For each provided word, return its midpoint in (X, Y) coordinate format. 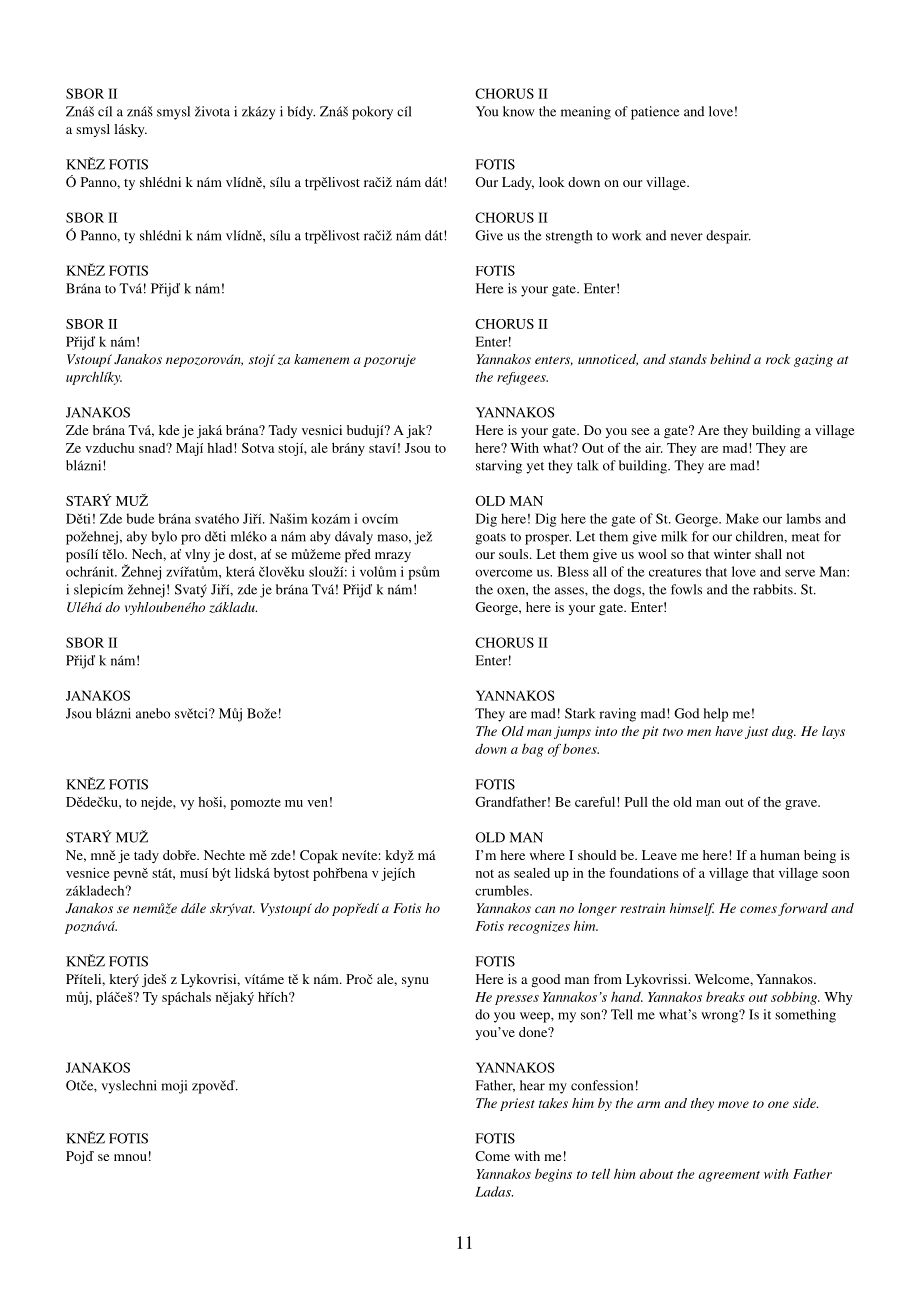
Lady (518, 183)
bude (140, 518)
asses (570, 591)
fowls (686, 589)
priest (517, 1104)
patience (655, 113)
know (518, 111)
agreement (729, 1176)
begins (553, 1175)
